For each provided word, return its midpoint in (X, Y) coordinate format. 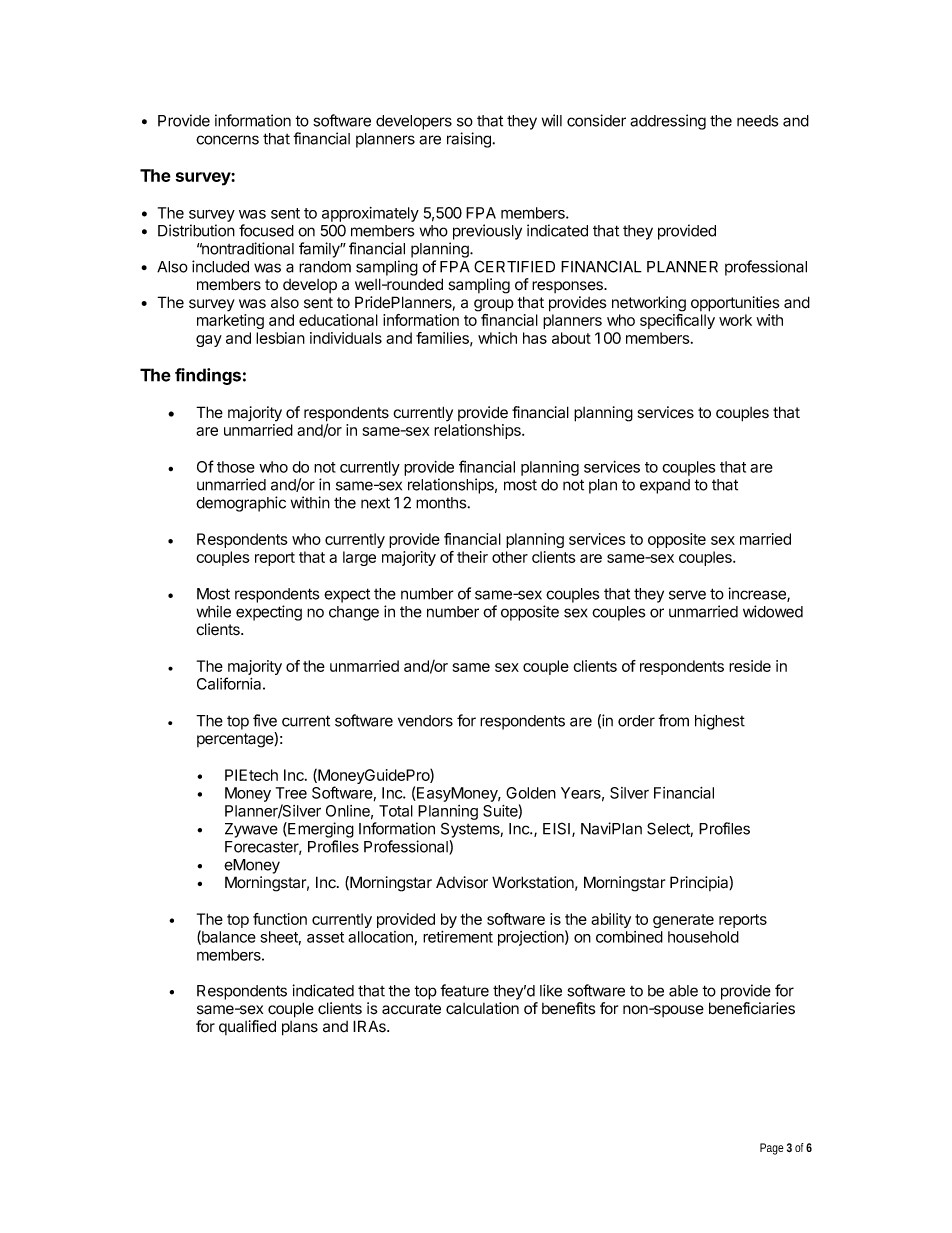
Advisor (462, 882)
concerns (227, 140)
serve (687, 595)
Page (772, 1149)
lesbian (280, 338)
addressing (668, 122)
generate (683, 921)
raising (469, 140)
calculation (482, 1008)
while (214, 611)
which (497, 338)
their (472, 557)
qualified (247, 1027)
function (280, 919)
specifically (677, 321)
